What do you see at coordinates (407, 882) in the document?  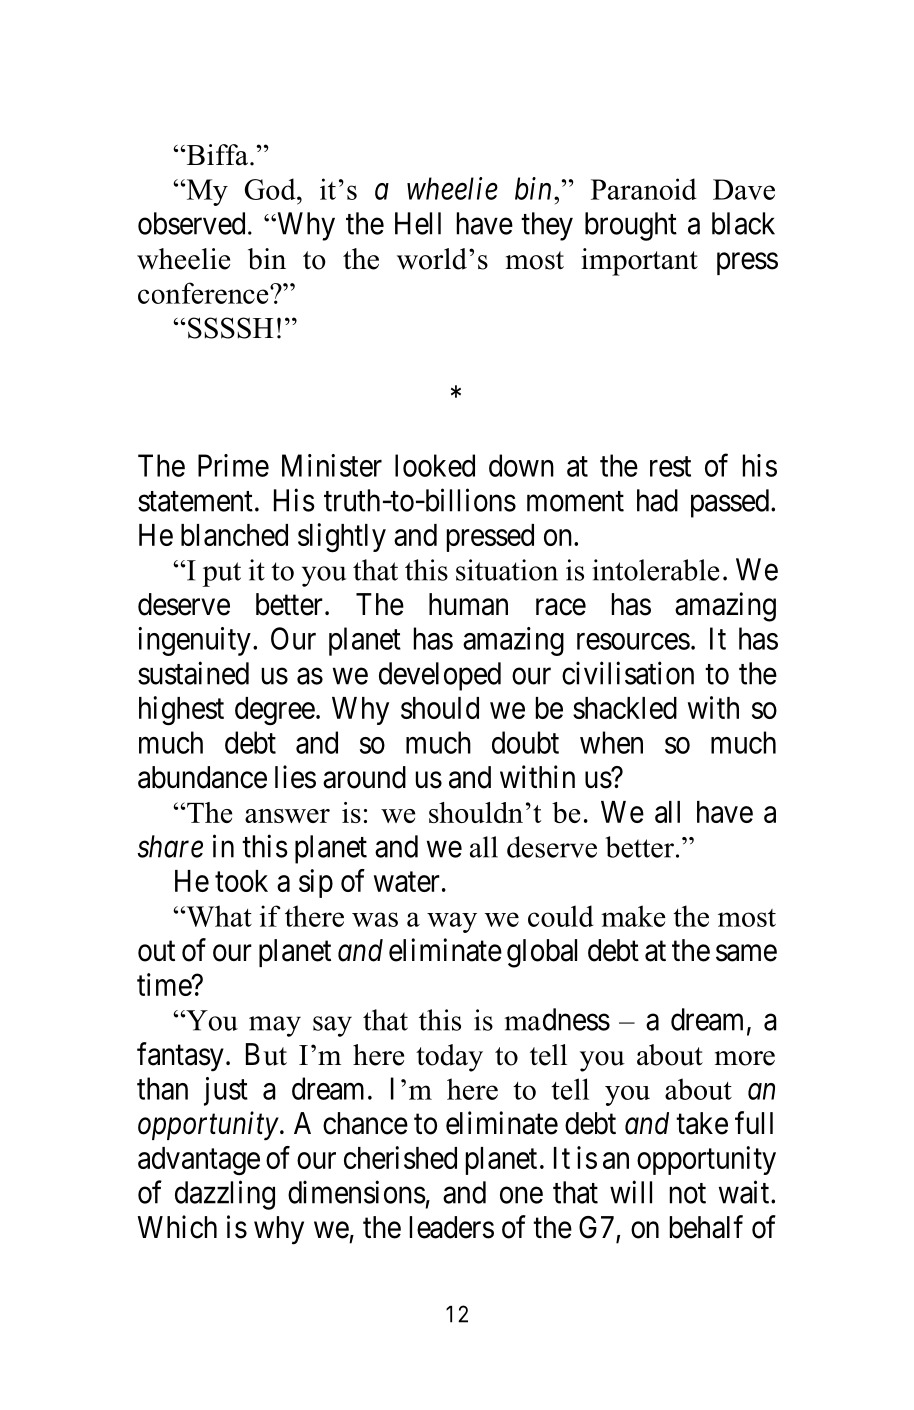 I see `water` at bounding box center [407, 882].
